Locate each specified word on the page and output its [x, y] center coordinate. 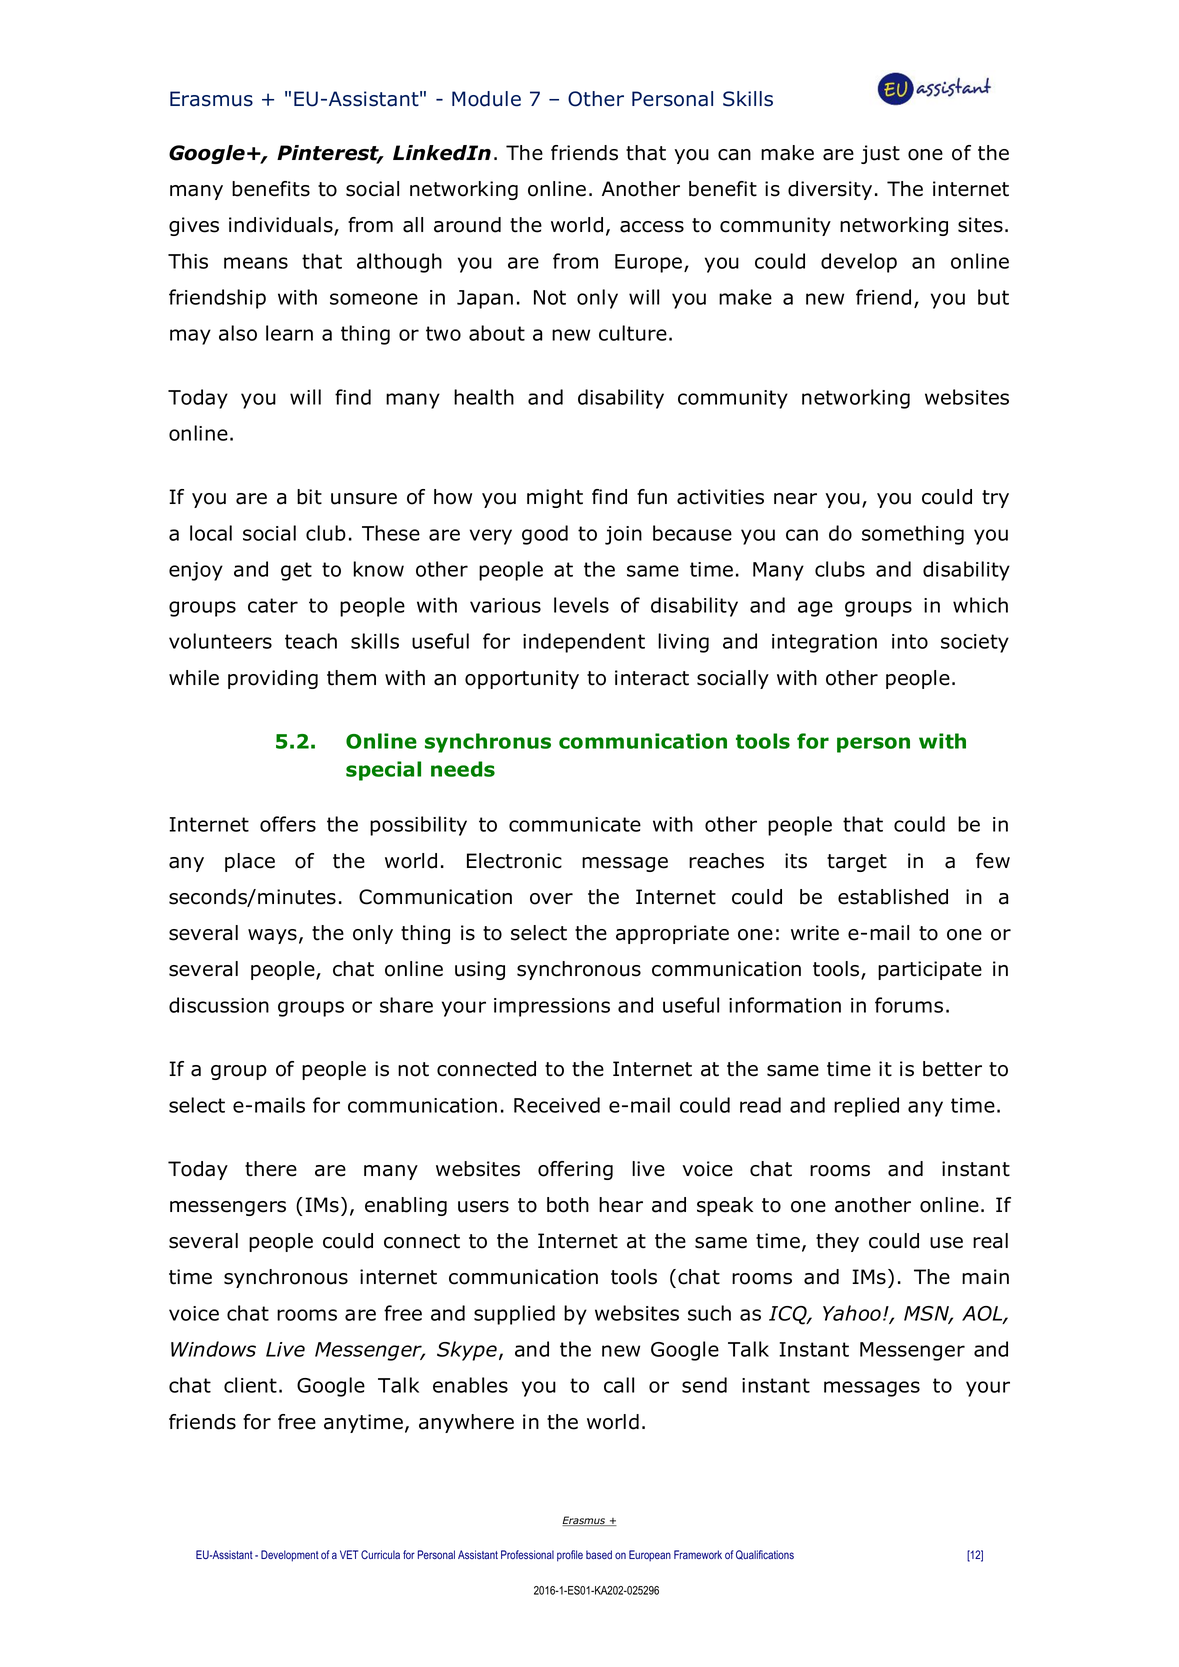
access [652, 227]
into [910, 641]
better [952, 1069]
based [599, 1554]
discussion [219, 1005]
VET [349, 1554]
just [880, 154]
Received [557, 1105]
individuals [282, 226]
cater [273, 605]
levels [581, 605]
